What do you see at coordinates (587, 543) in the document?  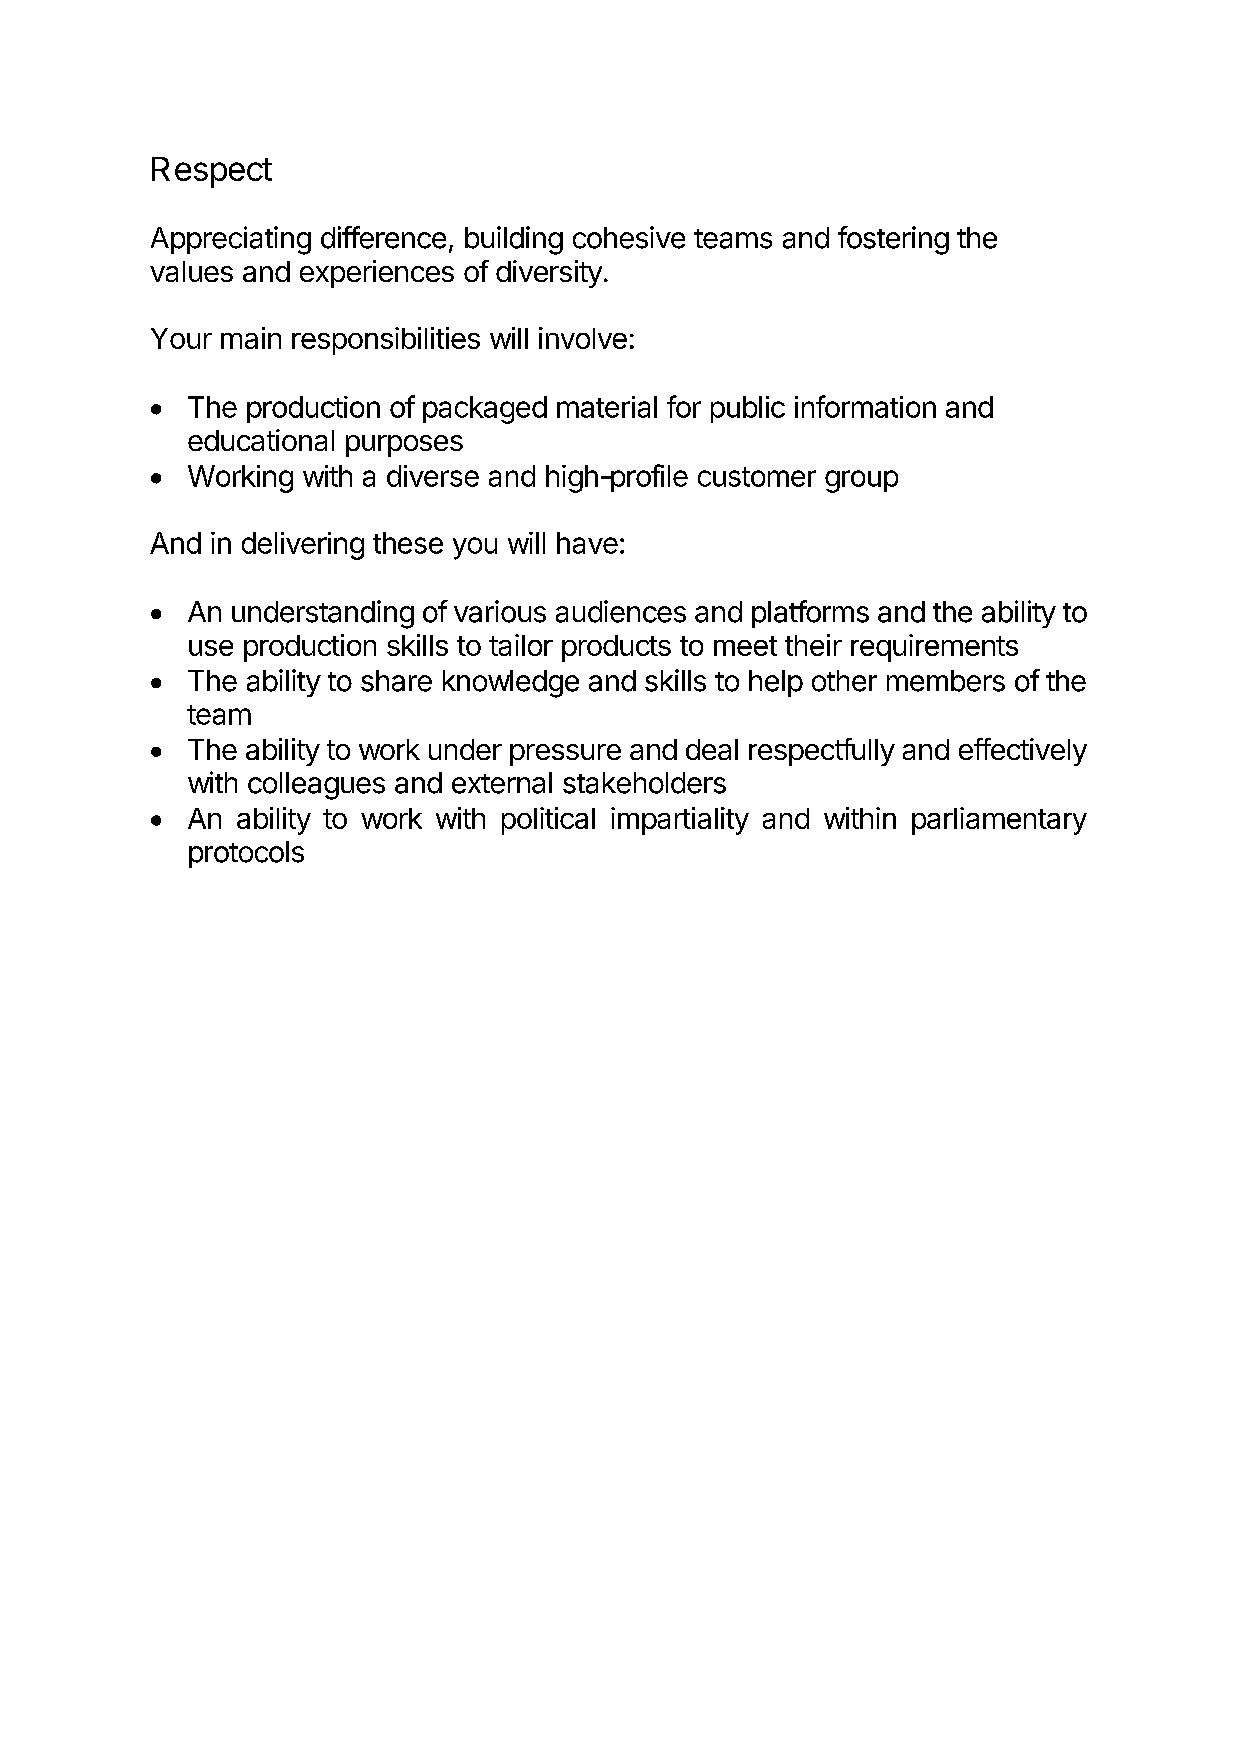 I see `have` at bounding box center [587, 543].
